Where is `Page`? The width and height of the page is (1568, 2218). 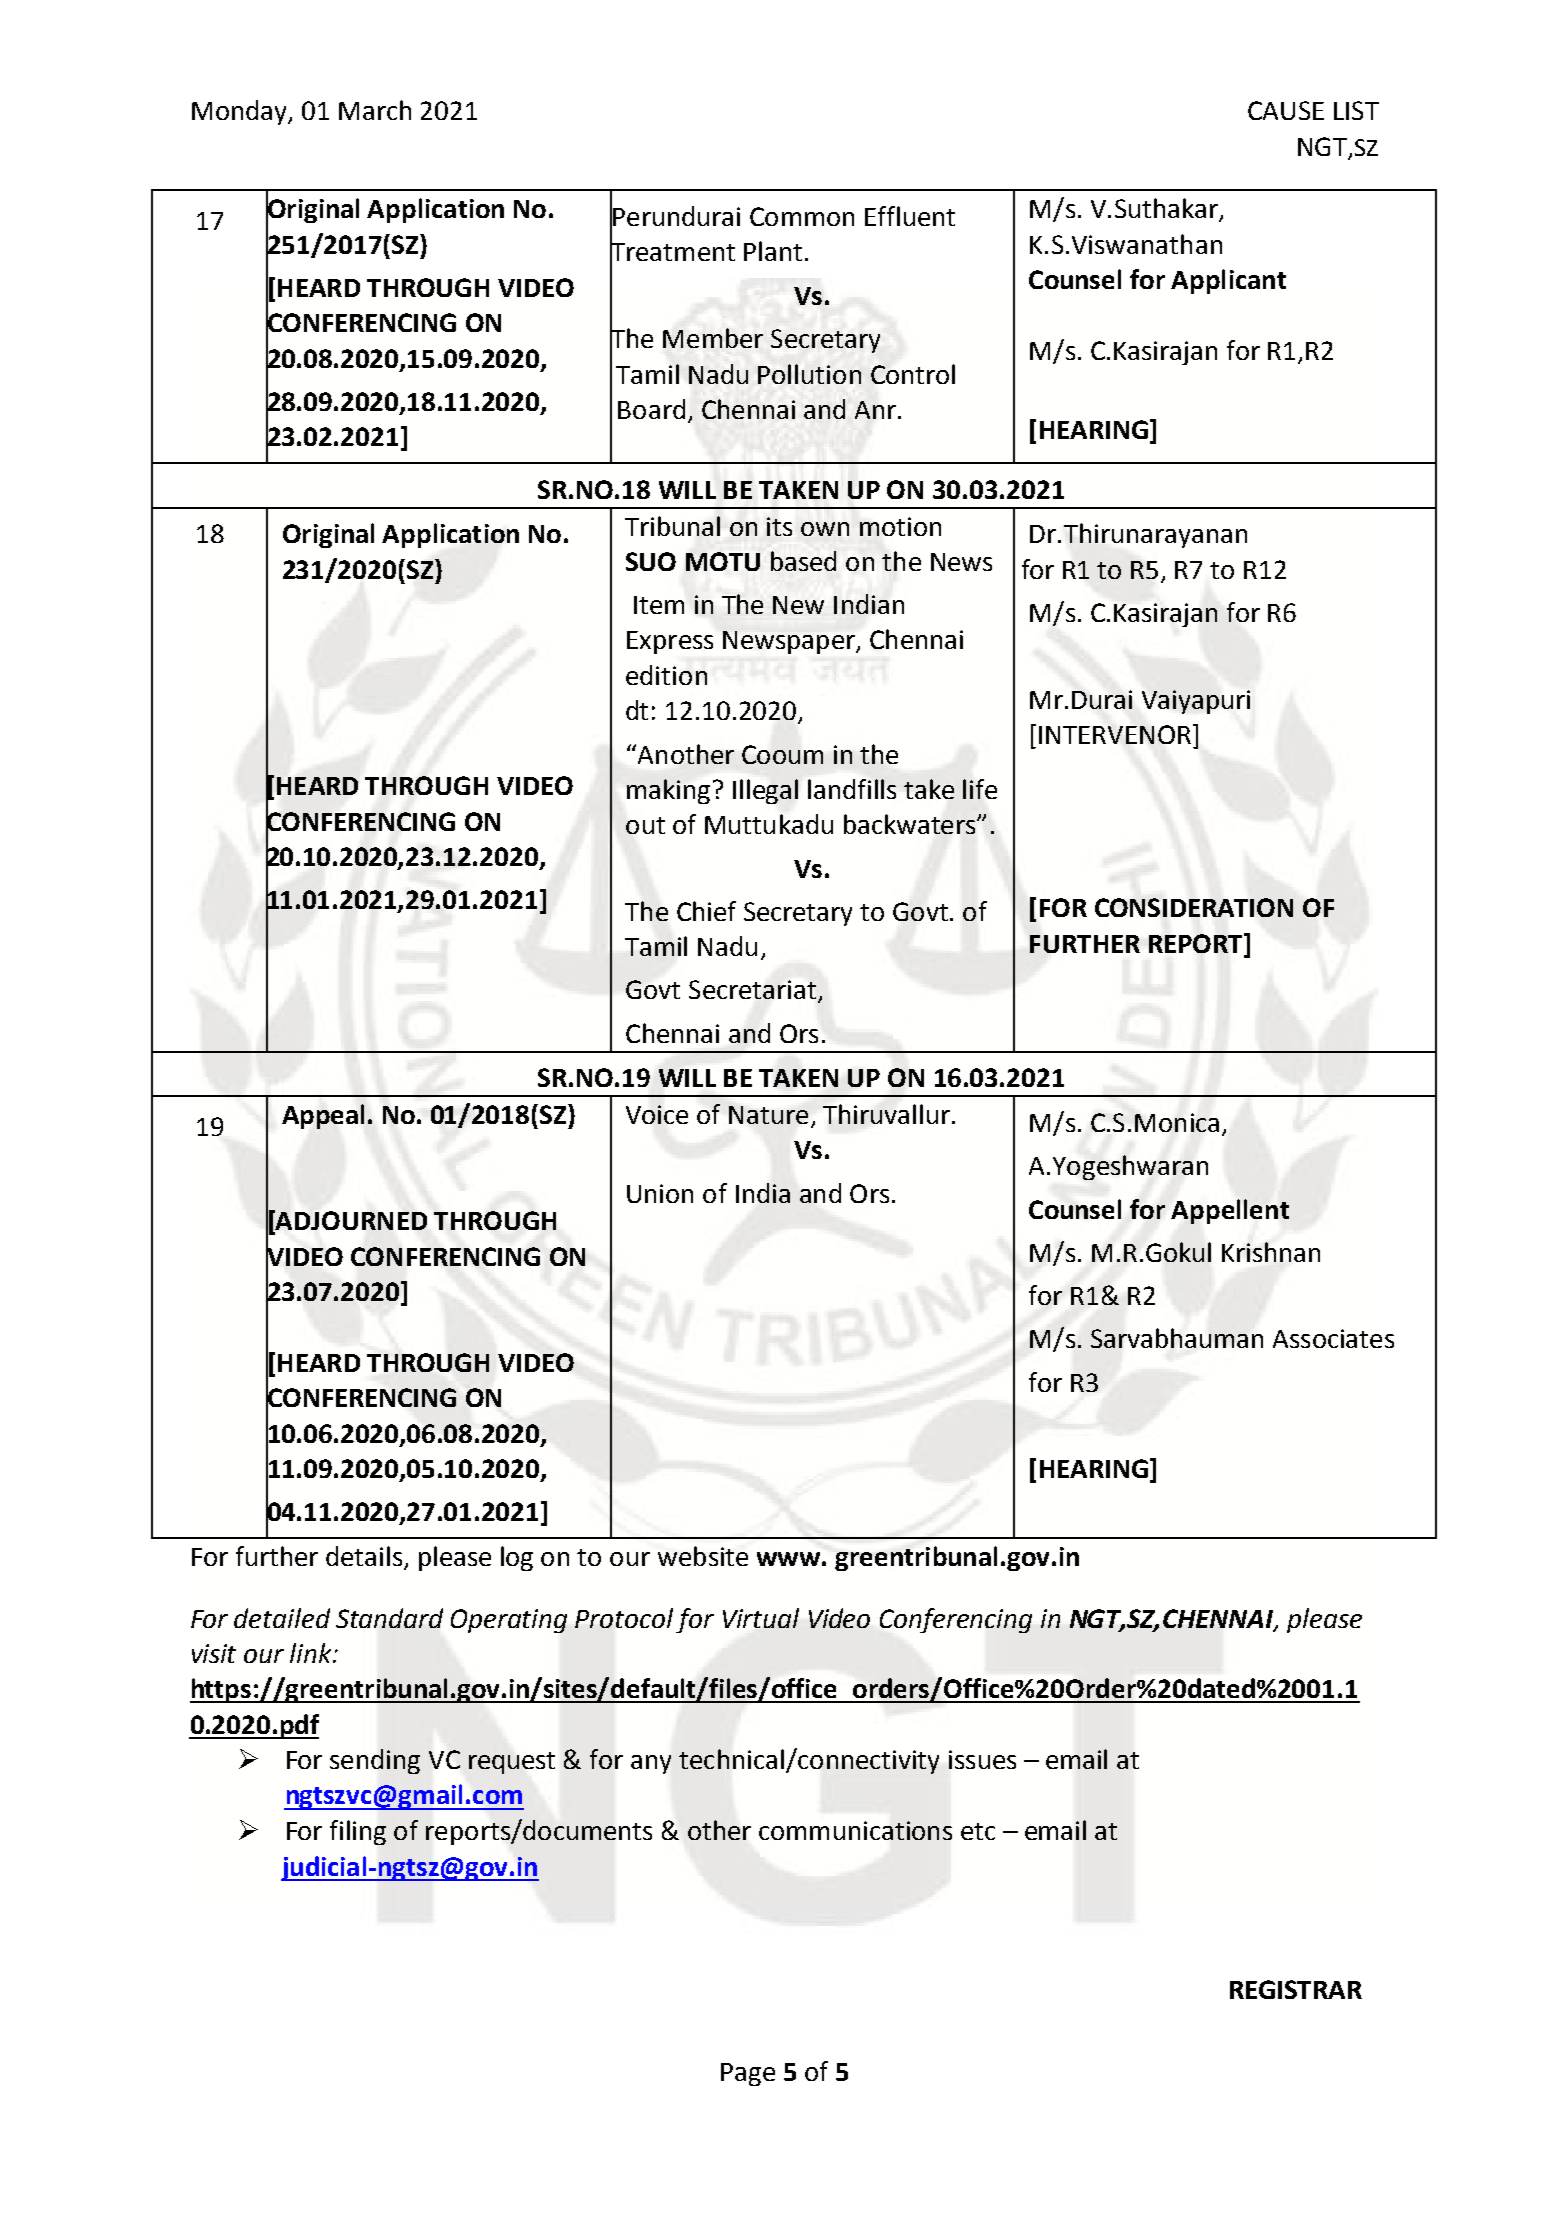
Page is located at coordinates (748, 2074).
